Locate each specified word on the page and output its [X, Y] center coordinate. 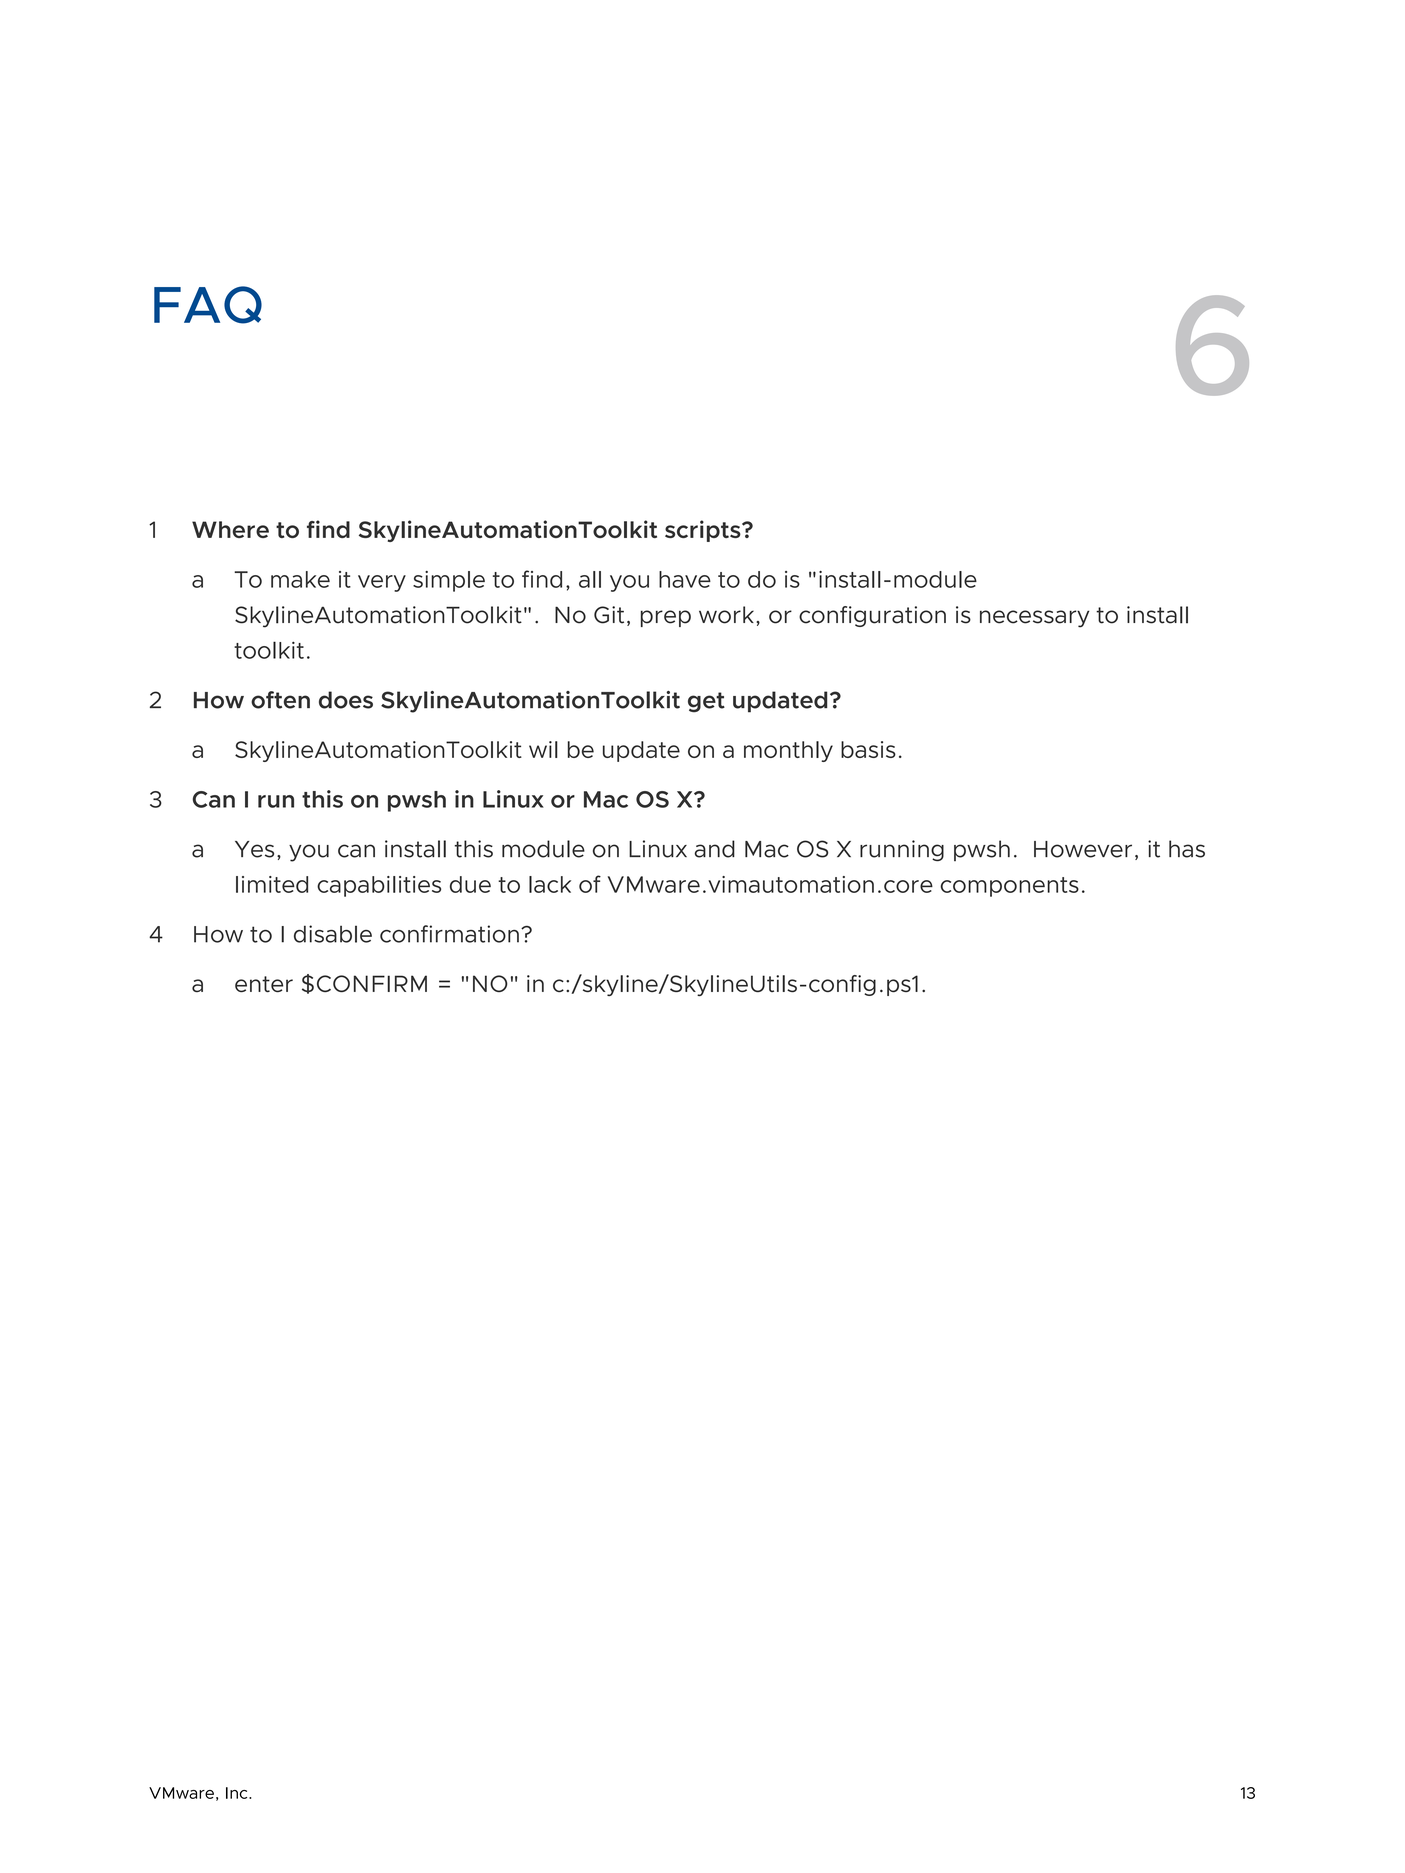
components [1010, 887]
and [715, 849]
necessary [1034, 619]
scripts [704, 531]
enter [264, 984]
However [1083, 849]
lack [550, 884]
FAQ [208, 305]
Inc [238, 1793]
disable [333, 934]
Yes [254, 849]
